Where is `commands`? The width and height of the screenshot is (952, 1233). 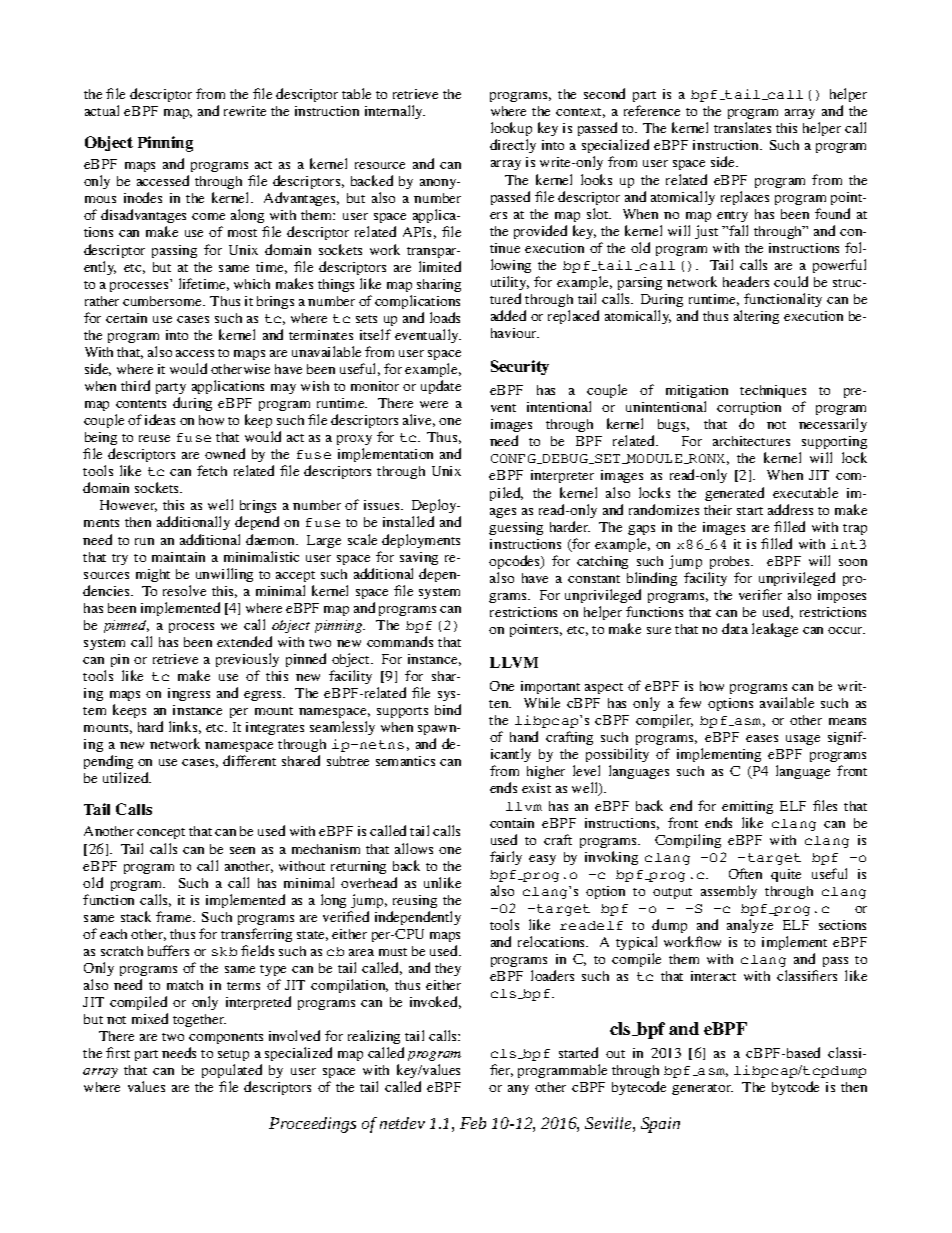 commands is located at coordinates (400, 641).
